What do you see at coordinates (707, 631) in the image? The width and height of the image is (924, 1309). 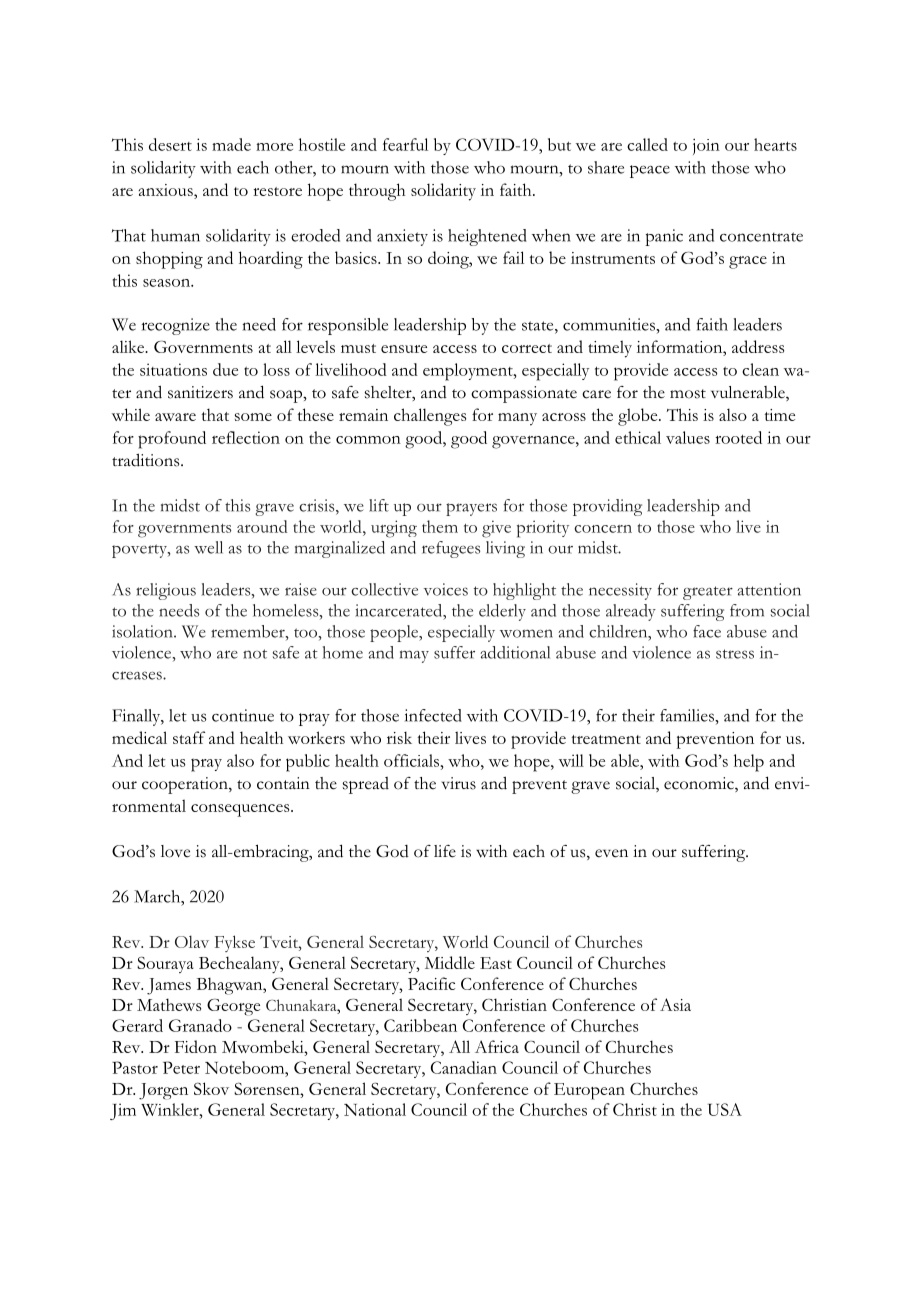 I see `face` at bounding box center [707, 631].
